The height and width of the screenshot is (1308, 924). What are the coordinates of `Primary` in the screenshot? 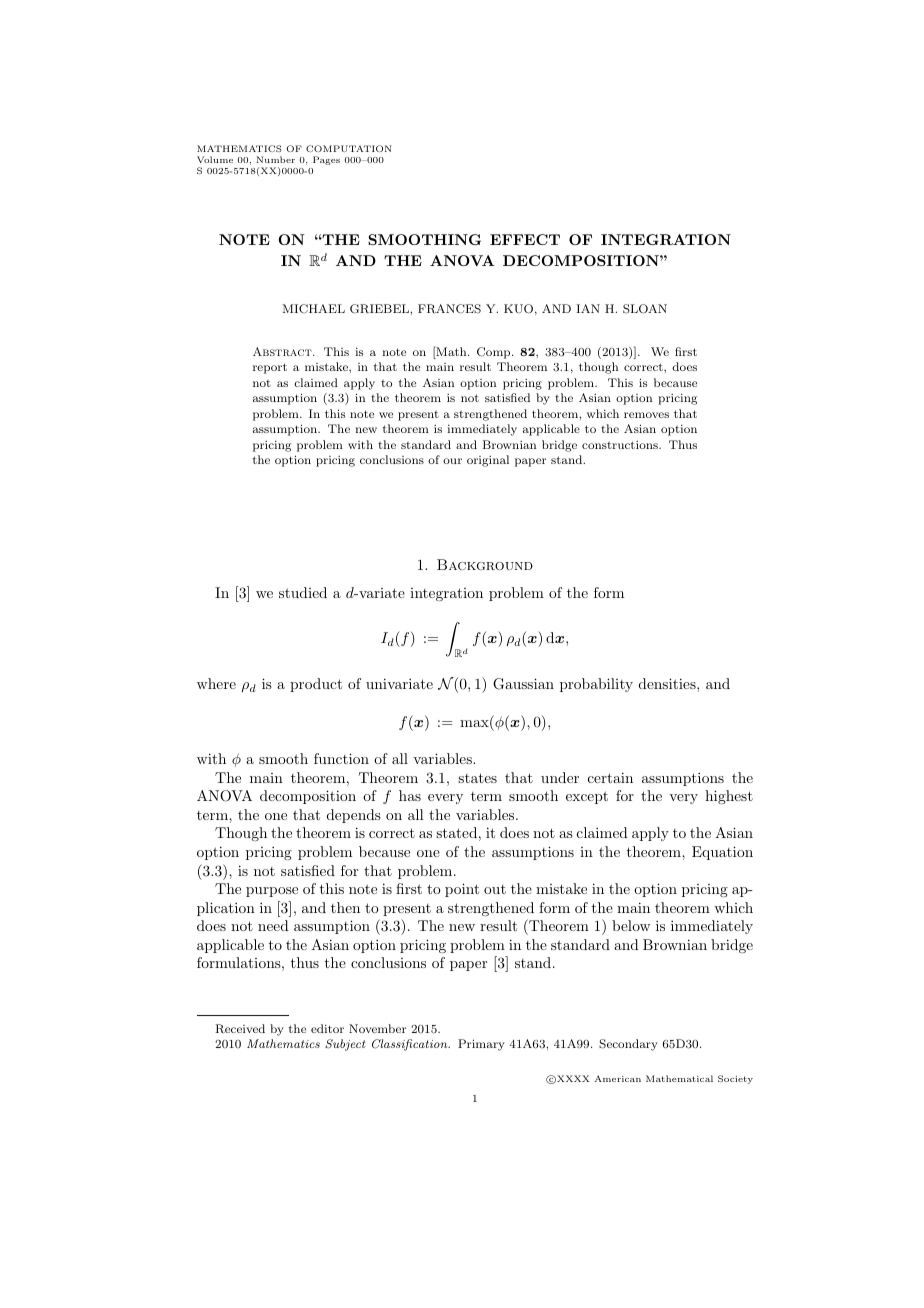 It's located at (481, 1045).
